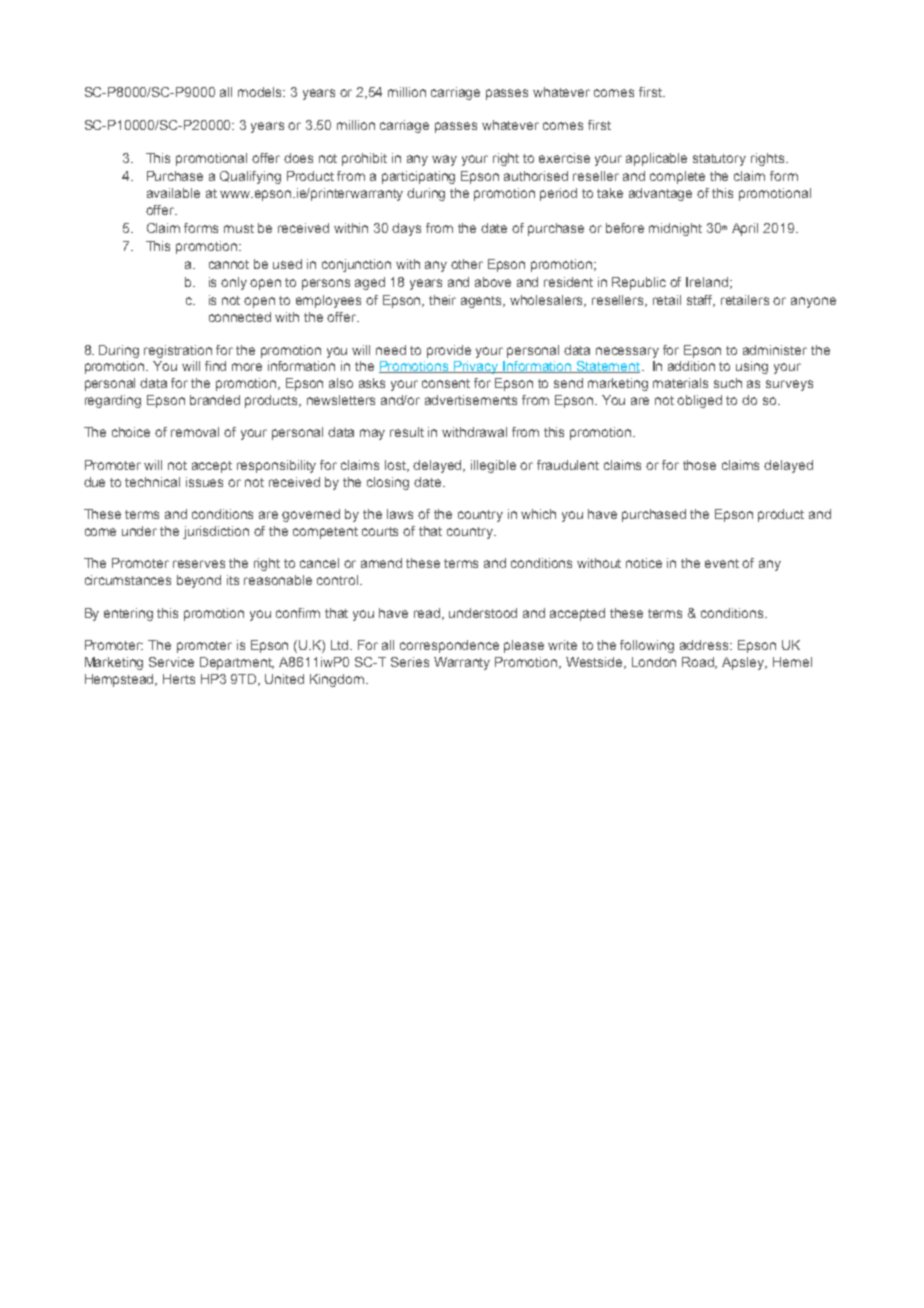 This screenshot has width=924, height=1308. I want to click on provide, so click(449, 351).
